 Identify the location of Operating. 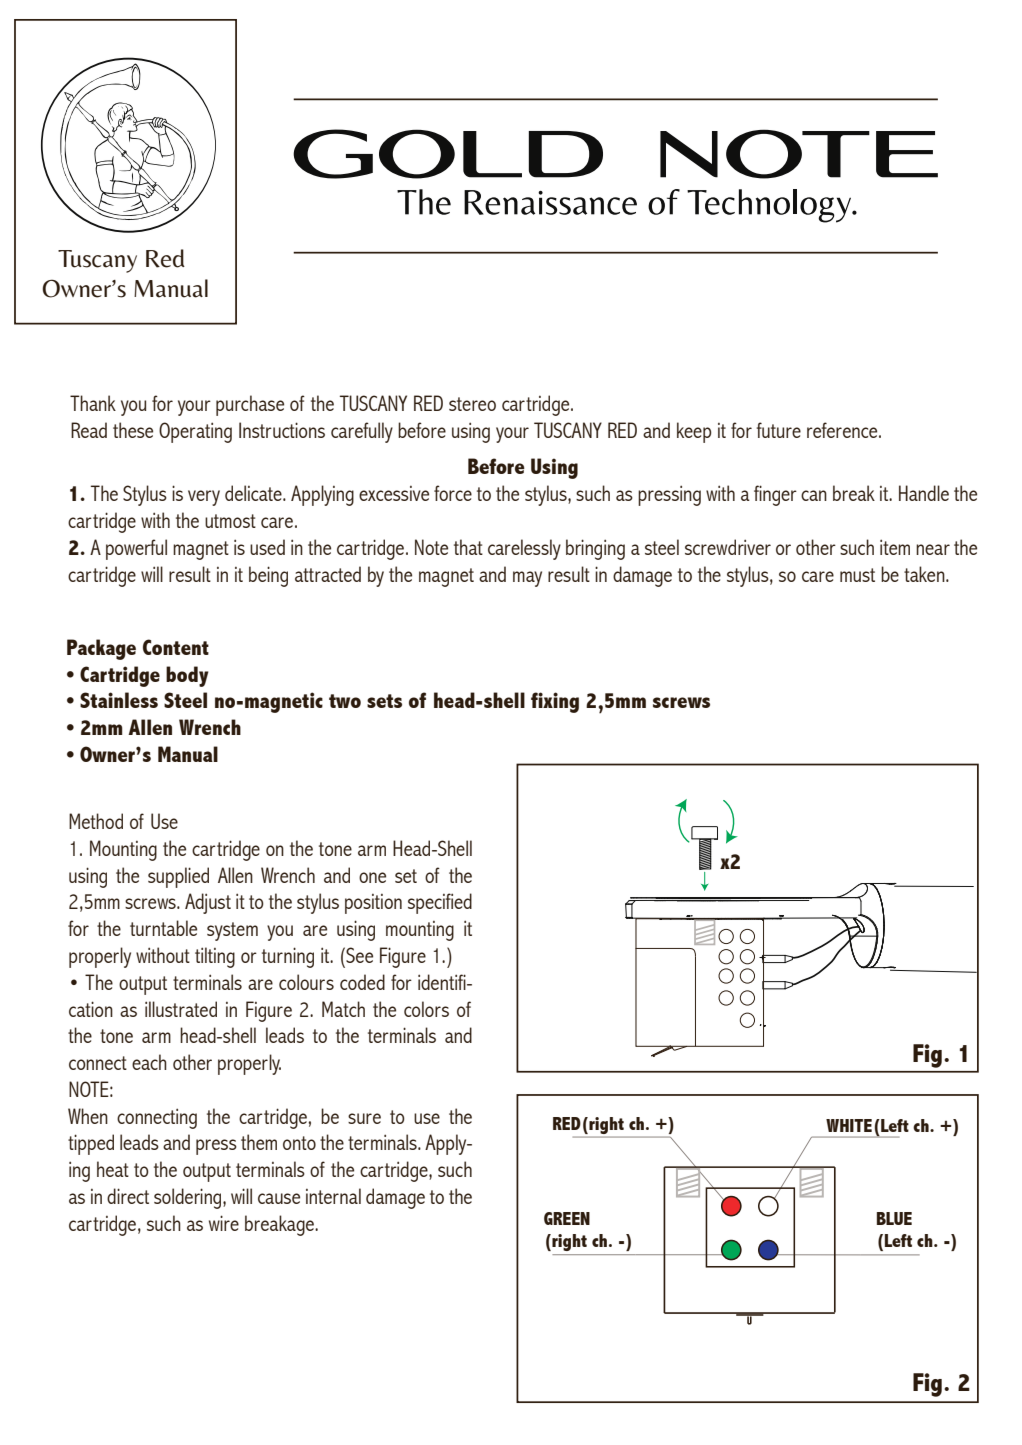
(195, 432).
